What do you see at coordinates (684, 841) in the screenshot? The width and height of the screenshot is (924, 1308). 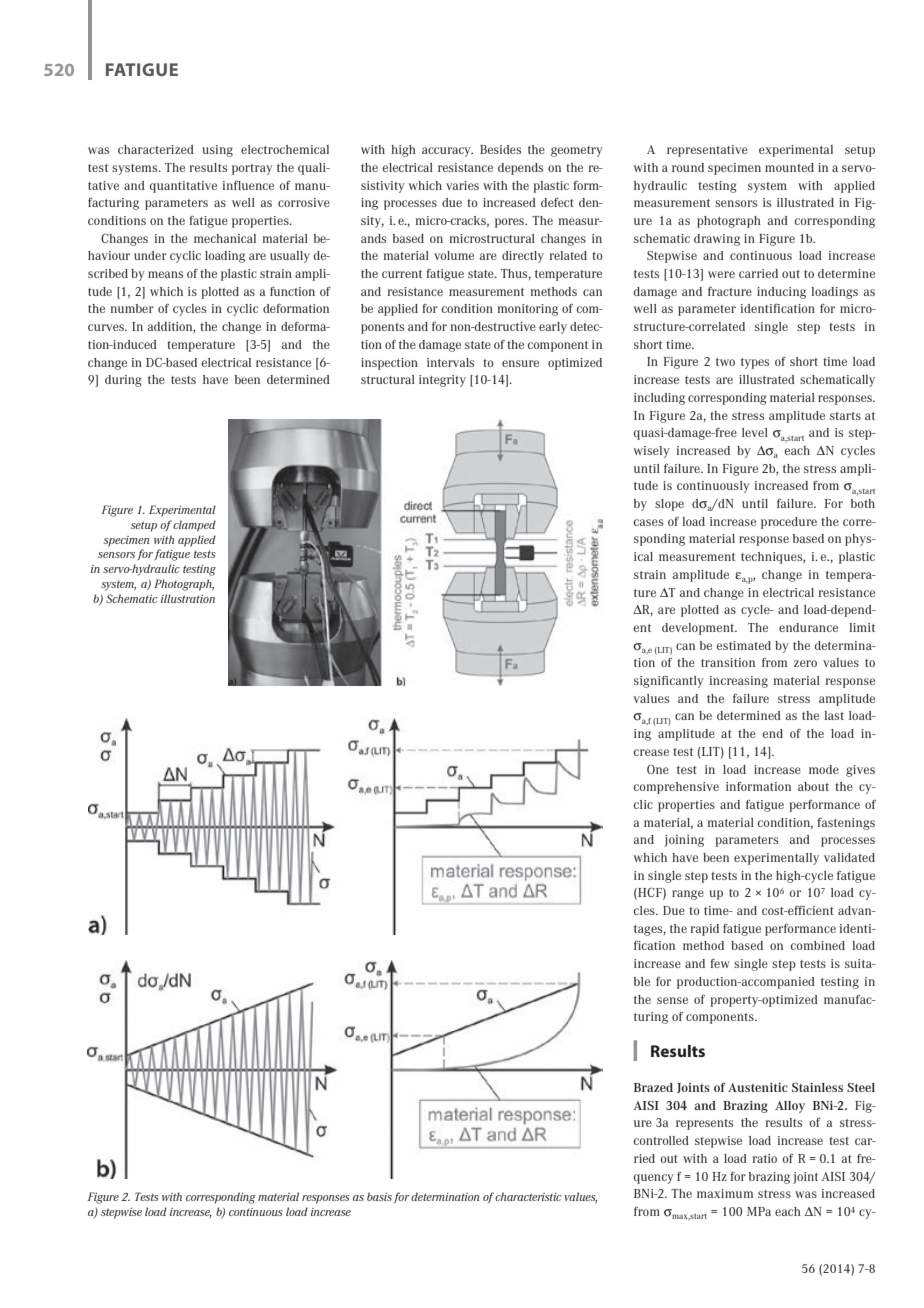 I see `joining` at bounding box center [684, 841].
